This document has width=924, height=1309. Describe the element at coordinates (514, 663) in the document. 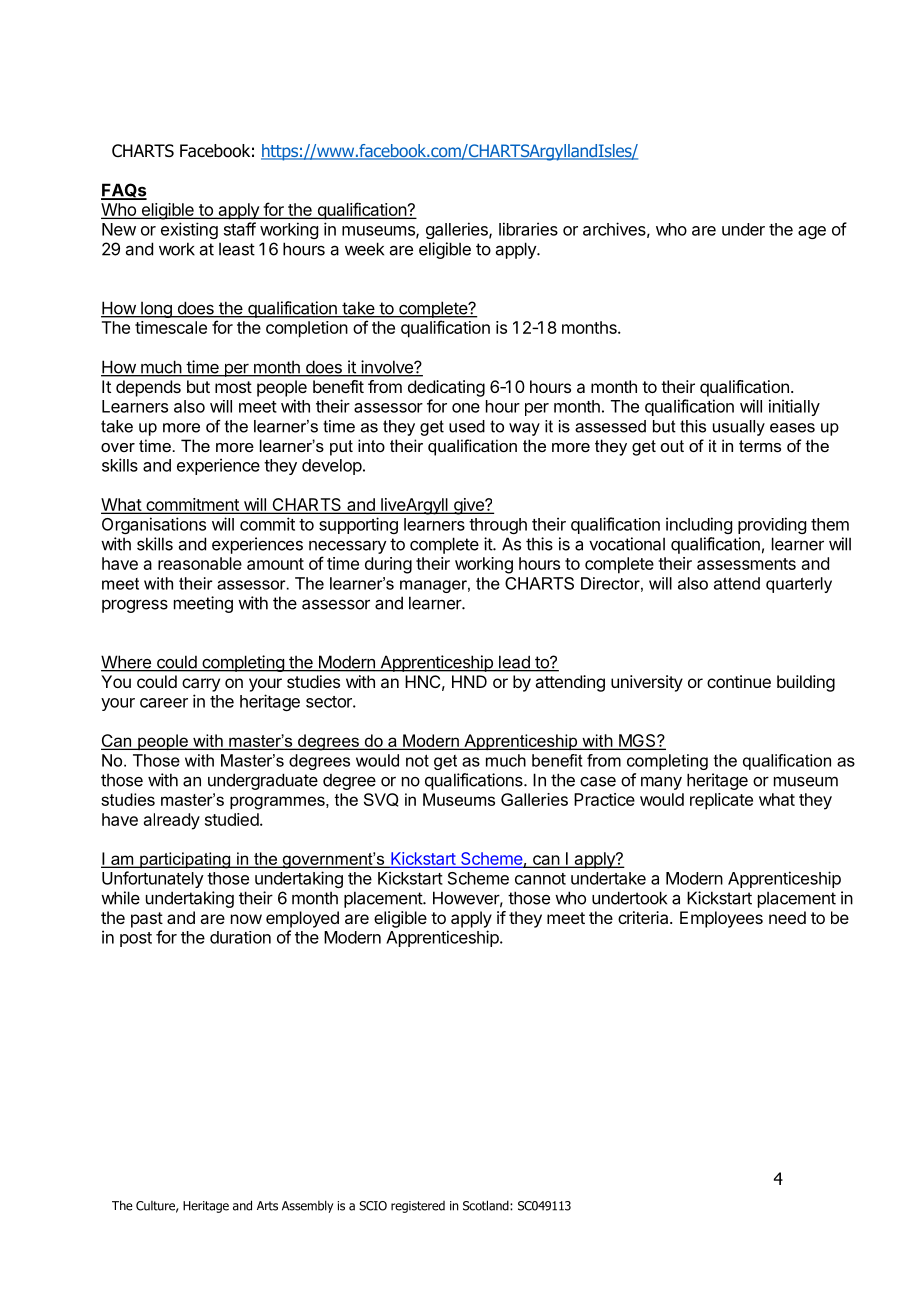

I see `lead` at that location.
